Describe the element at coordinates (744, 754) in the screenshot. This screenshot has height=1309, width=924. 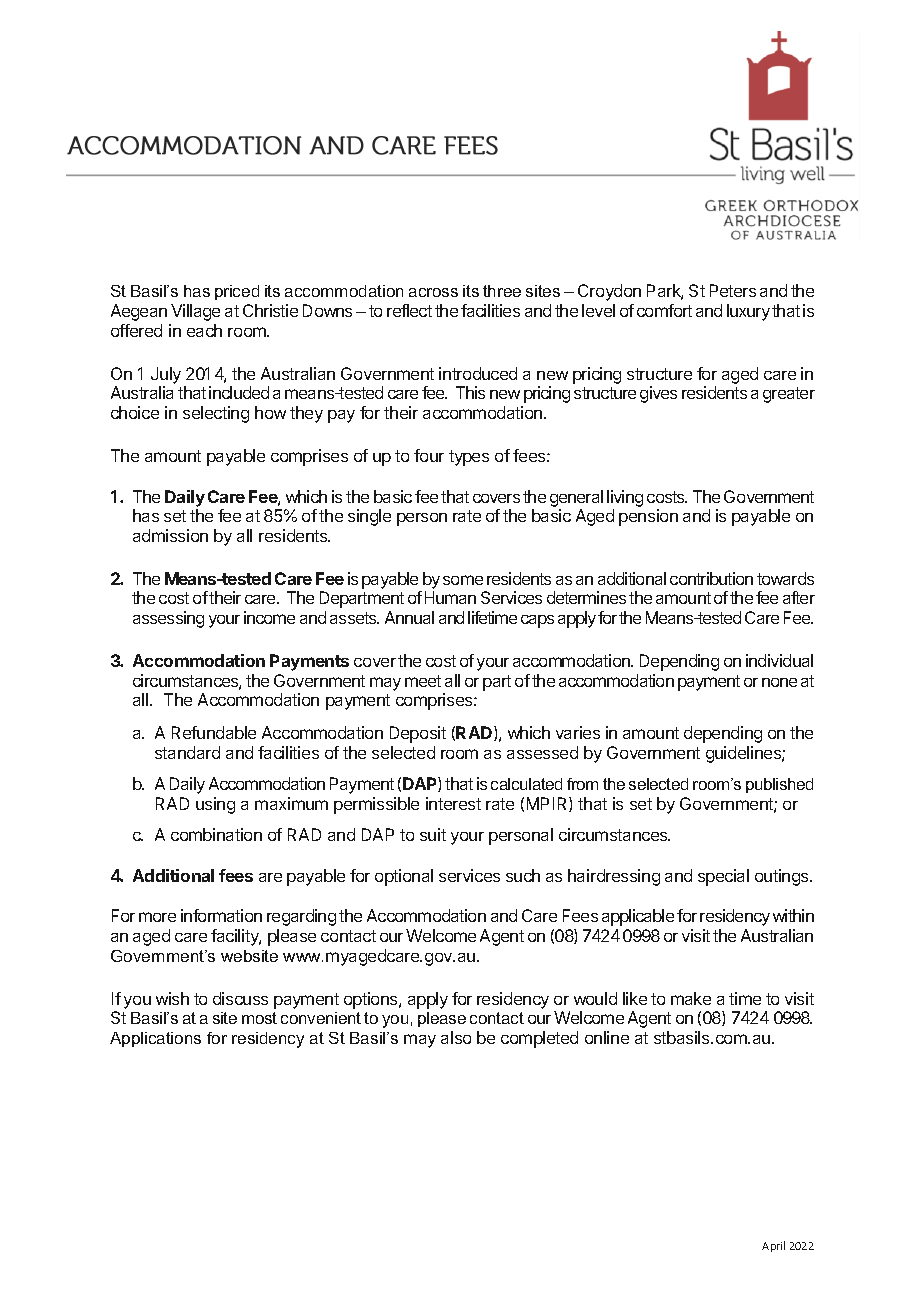
I see `guidelines` at that location.
